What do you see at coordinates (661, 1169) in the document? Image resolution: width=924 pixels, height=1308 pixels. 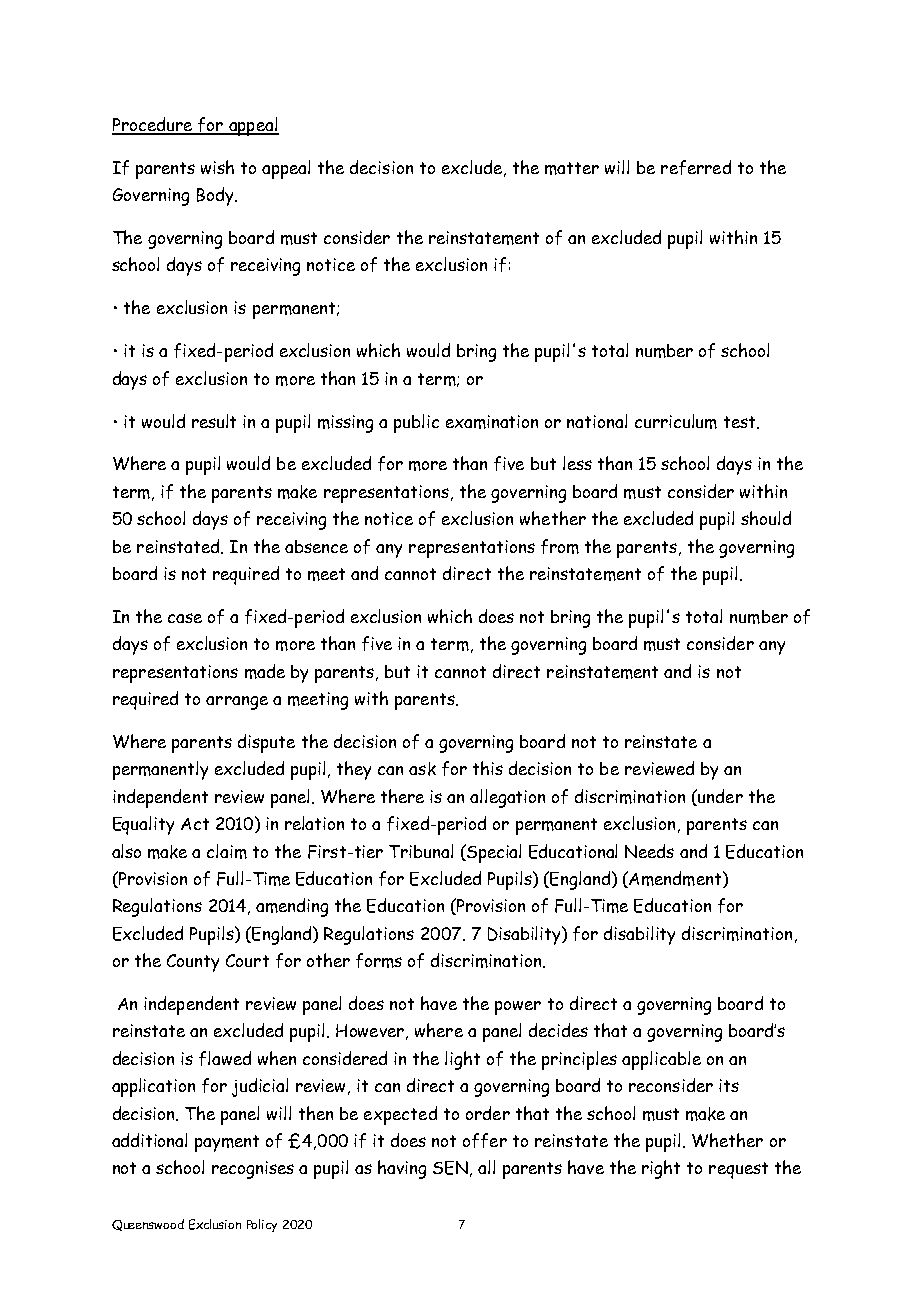 I see `right` at bounding box center [661, 1169].
